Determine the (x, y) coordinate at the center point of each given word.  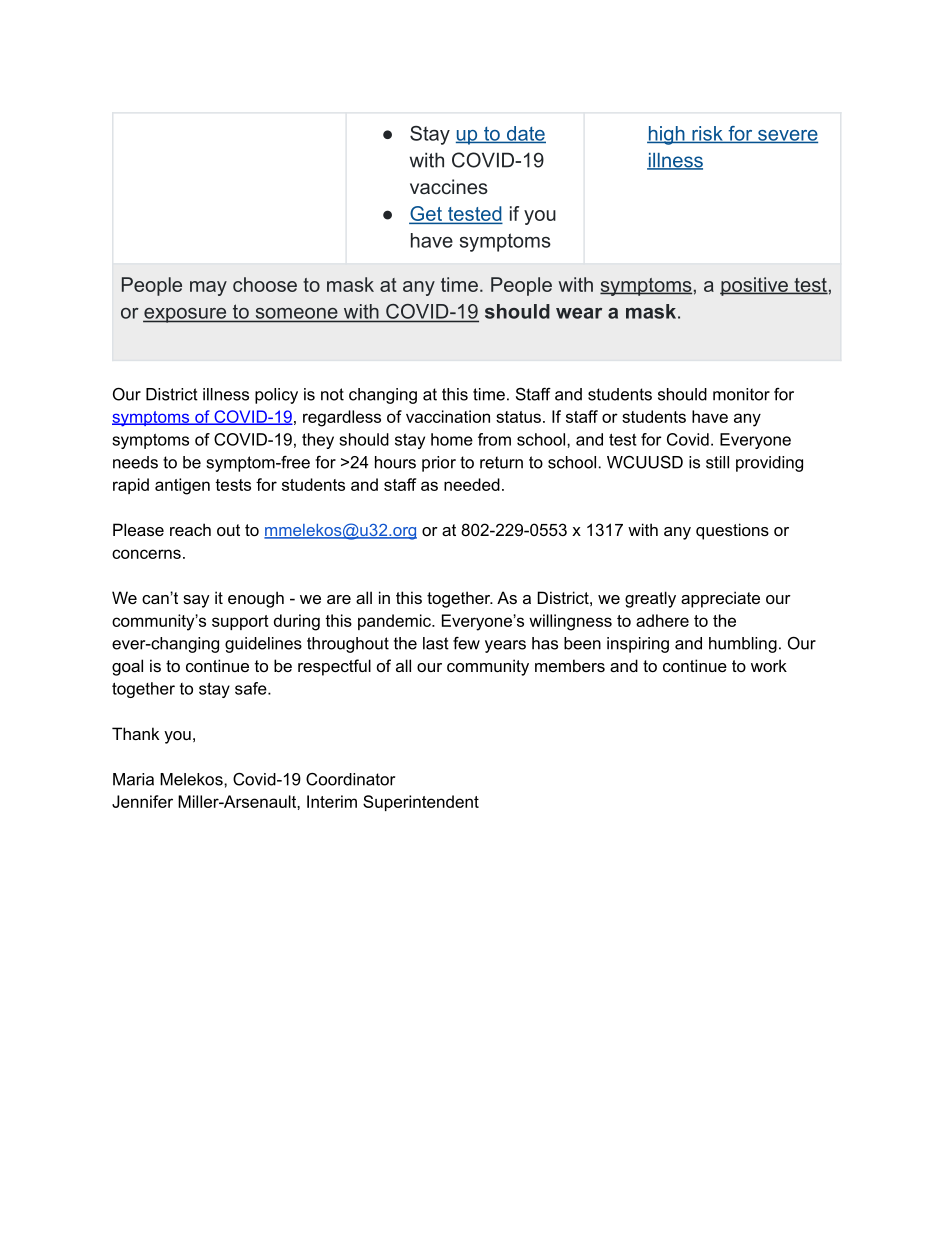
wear (579, 313)
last (436, 643)
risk (707, 134)
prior (439, 464)
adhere (662, 620)
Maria (133, 779)
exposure (186, 315)
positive (755, 286)
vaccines (449, 186)
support (240, 622)
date (525, 134)
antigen (182, 486)
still (717, 462)
